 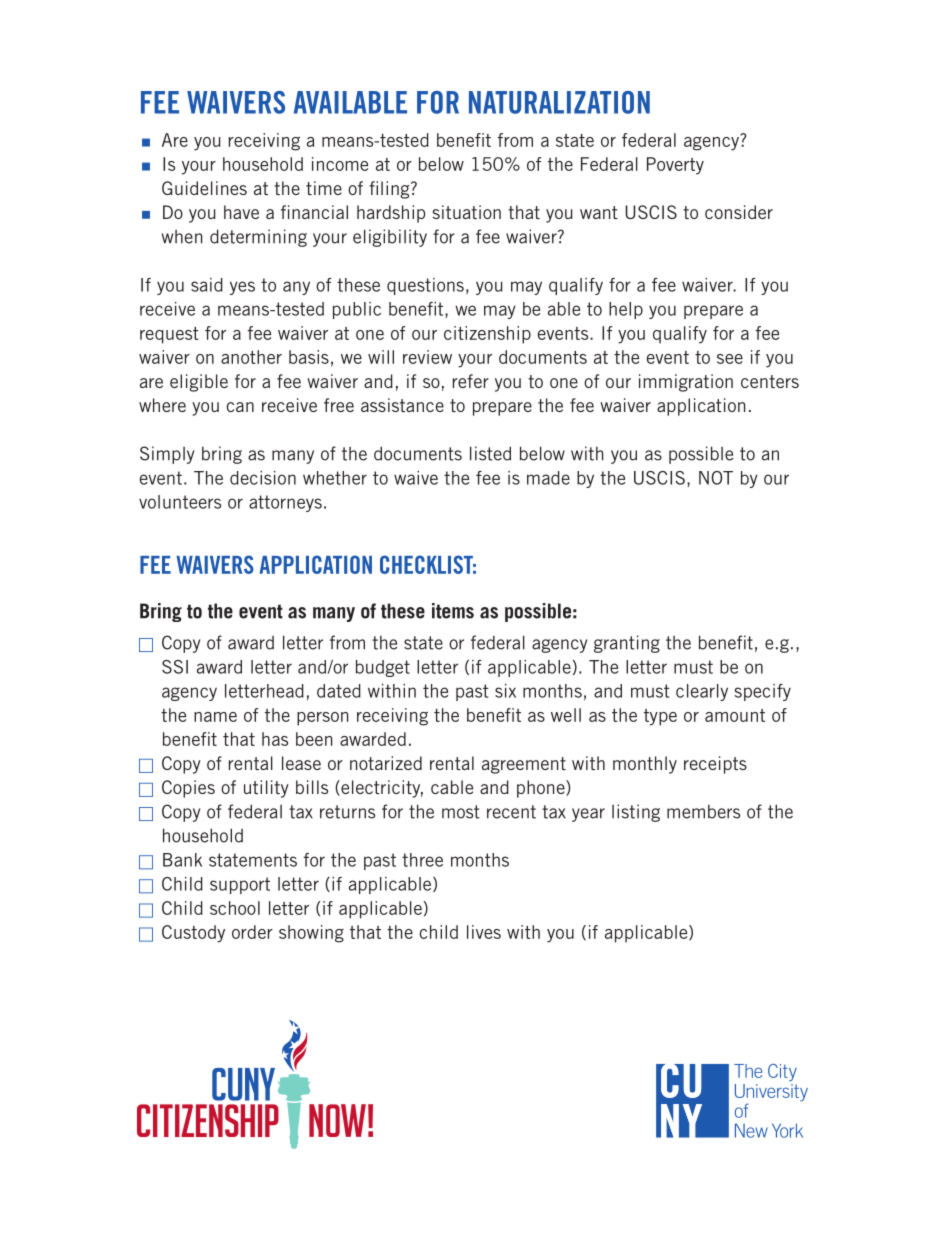 What do you see at coordinates (703, 812) in the image?
I see `members` at bounding box center [703, 812].
